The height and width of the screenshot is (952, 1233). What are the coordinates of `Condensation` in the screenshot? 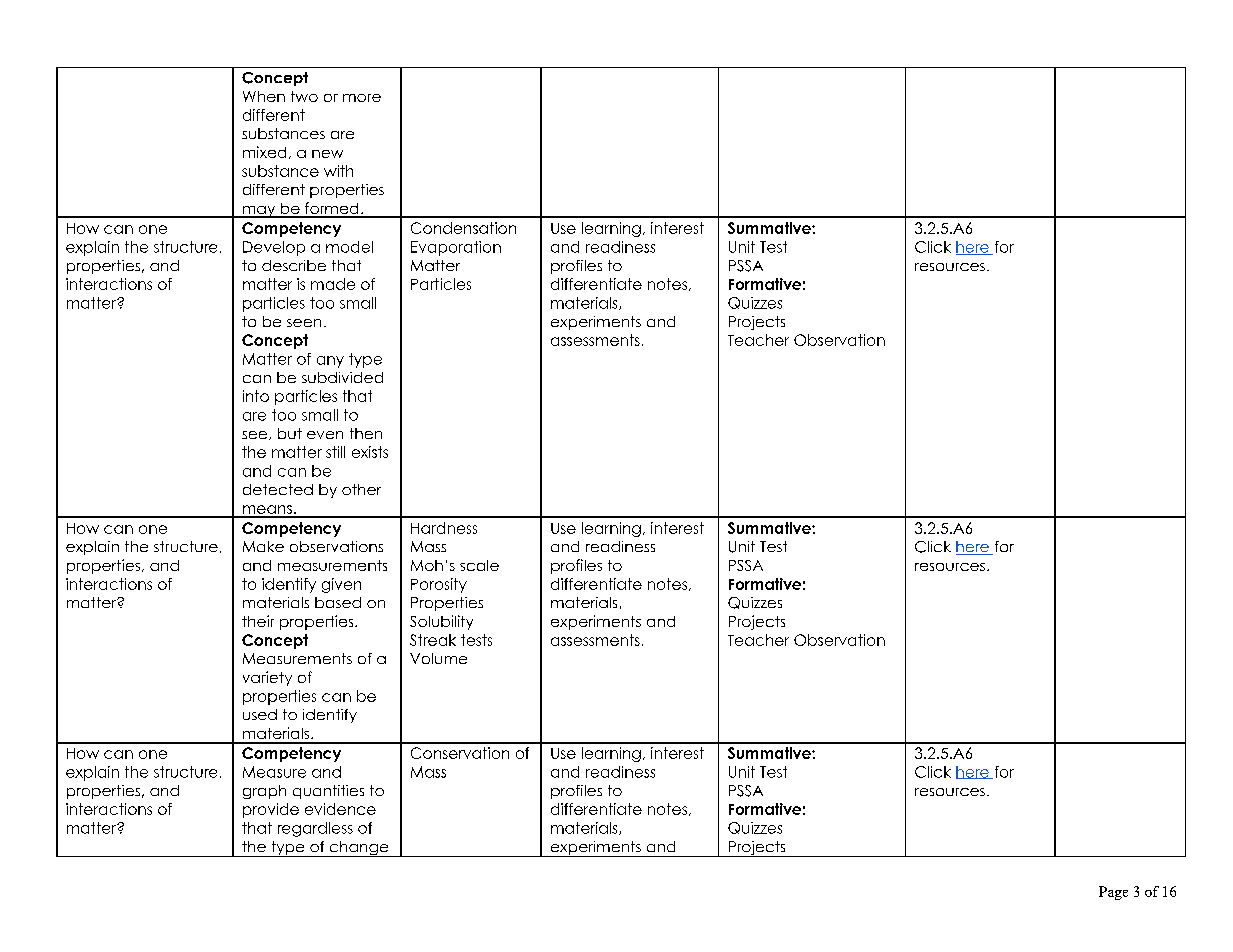 It's located at (463, 228).
